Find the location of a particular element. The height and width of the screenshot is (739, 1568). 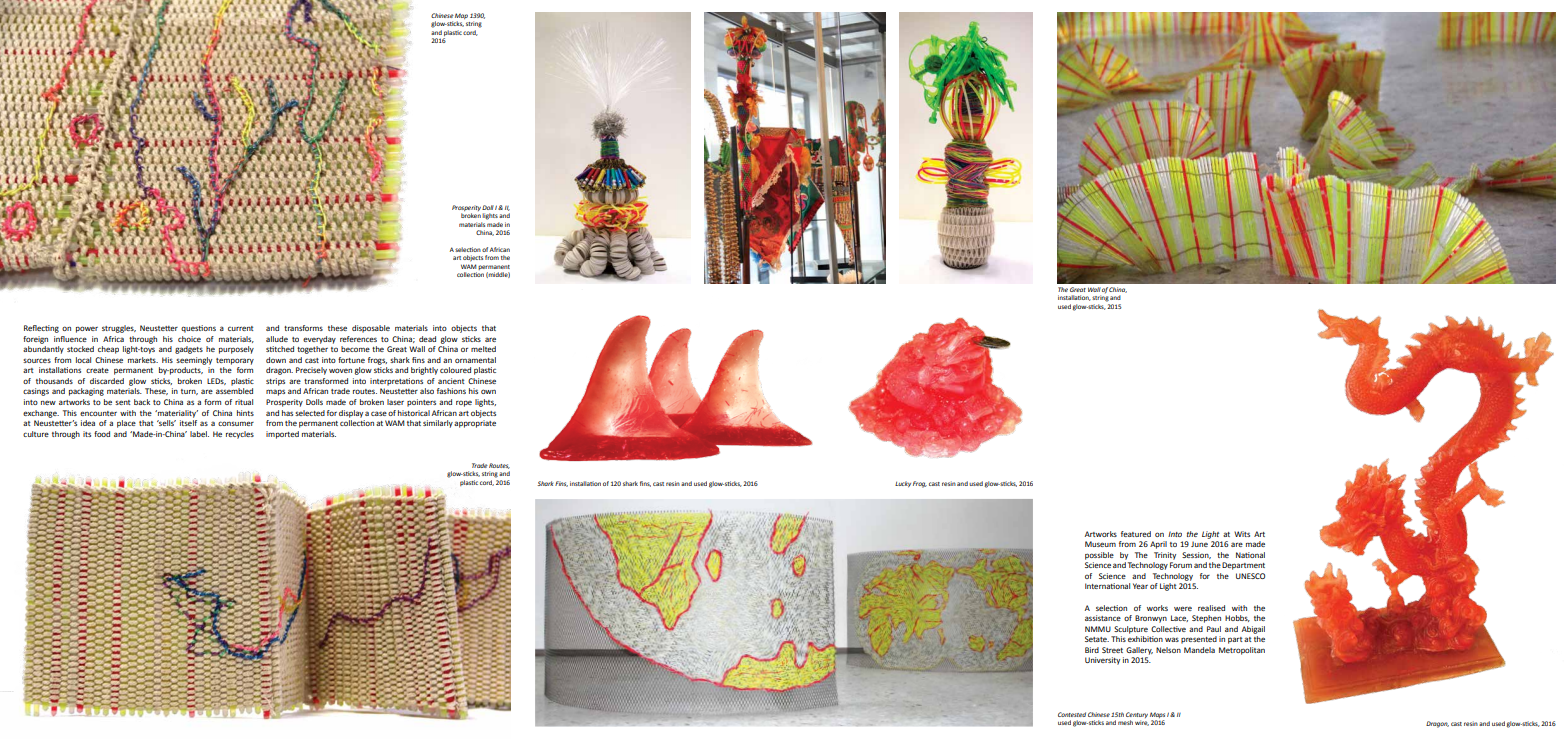

Lucky is located at coordinates (903, 484).
